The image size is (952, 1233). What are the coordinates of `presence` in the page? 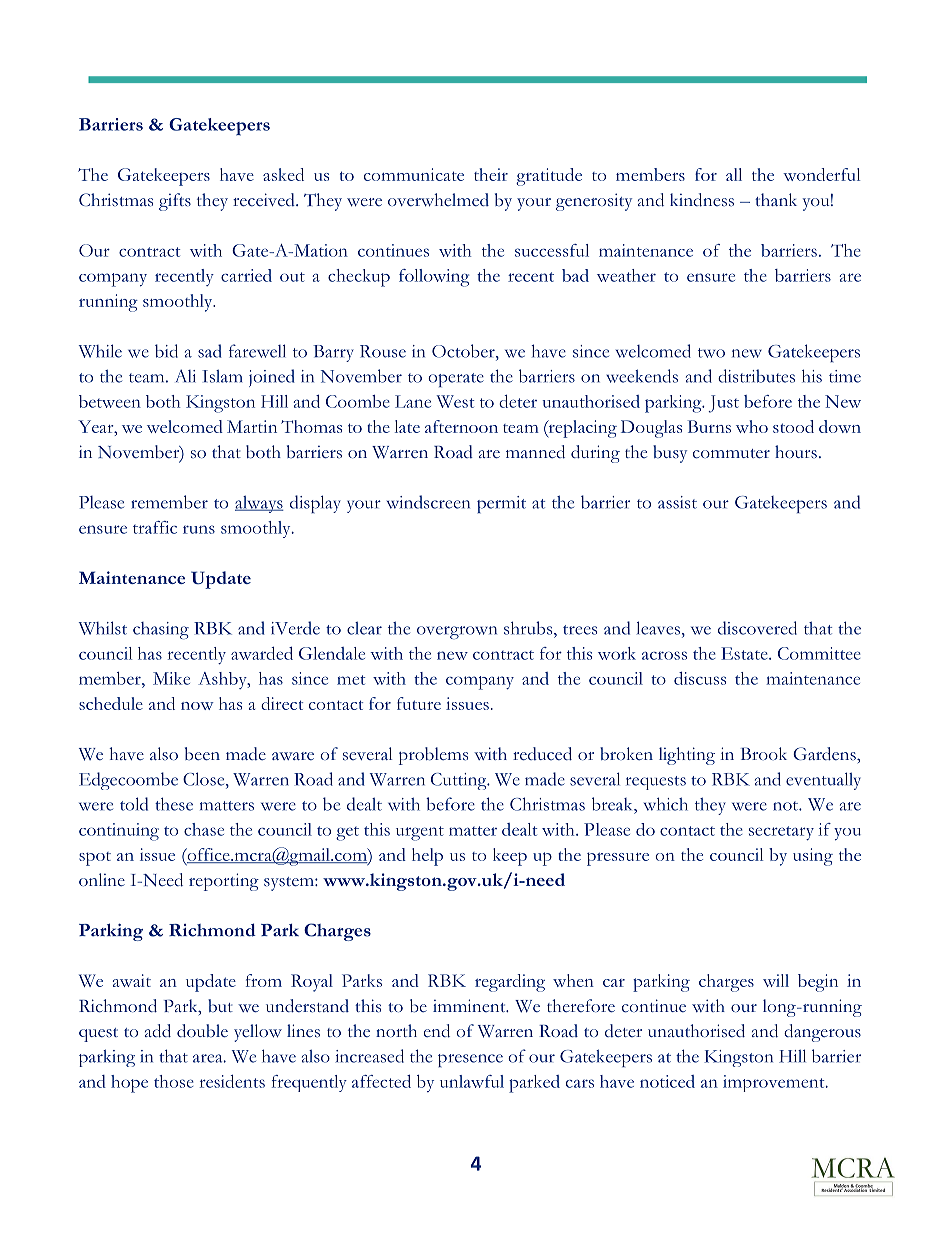 It's located at (470, 1060).
